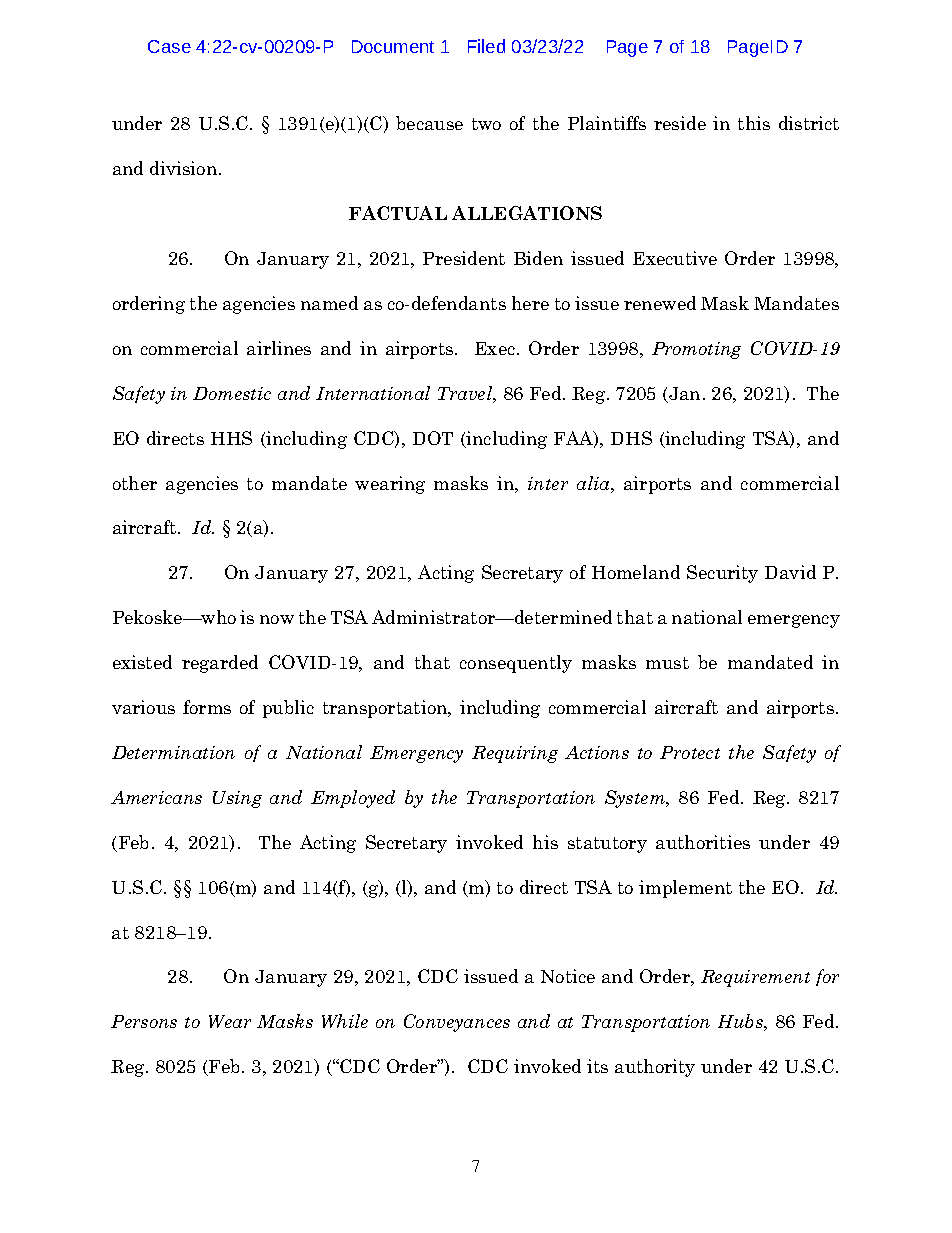 The image size is (952, 1233). Describe the element at coordinates (516, 664) in the image. I see `consequently` at that location.
